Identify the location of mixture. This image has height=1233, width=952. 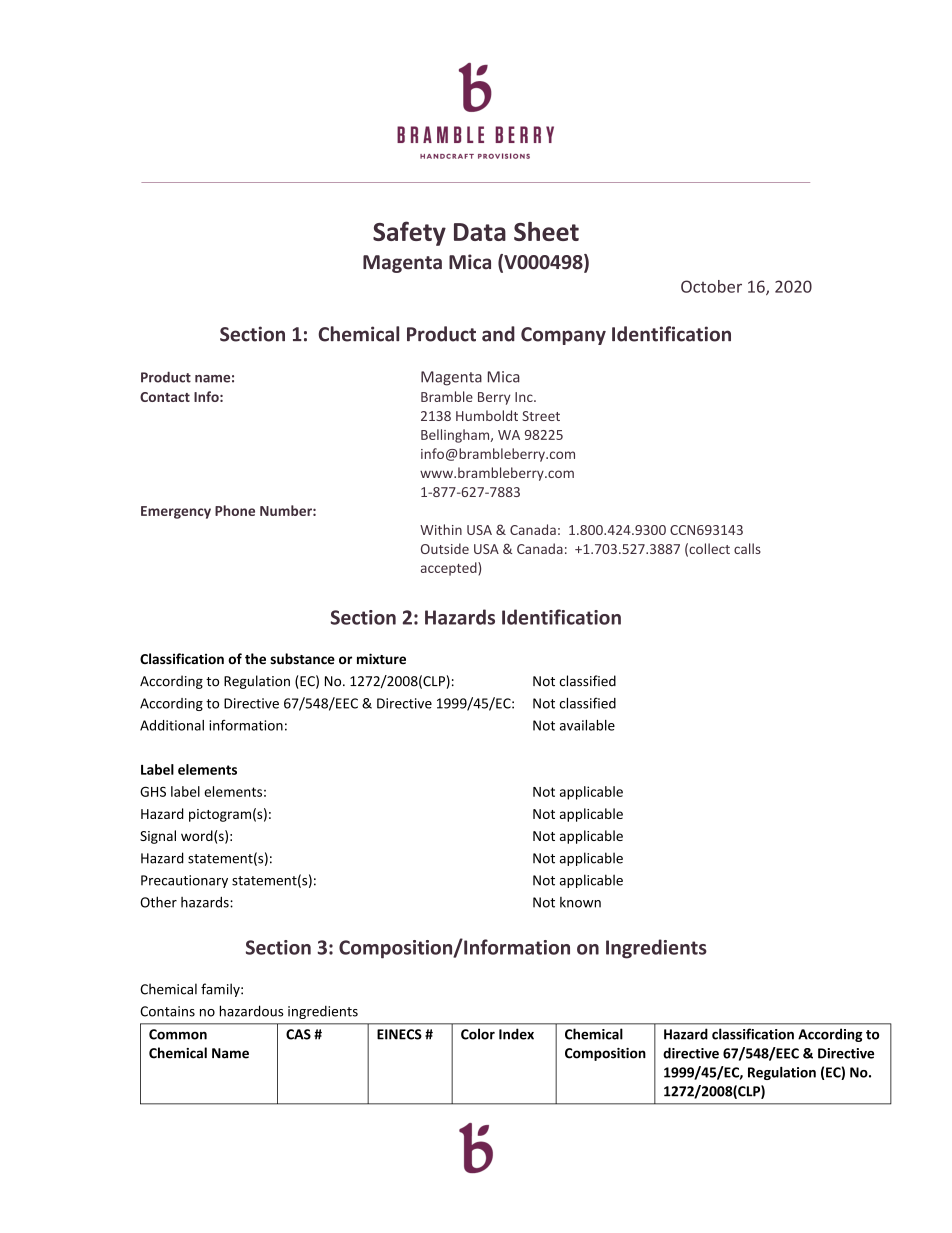
(381, 658).
